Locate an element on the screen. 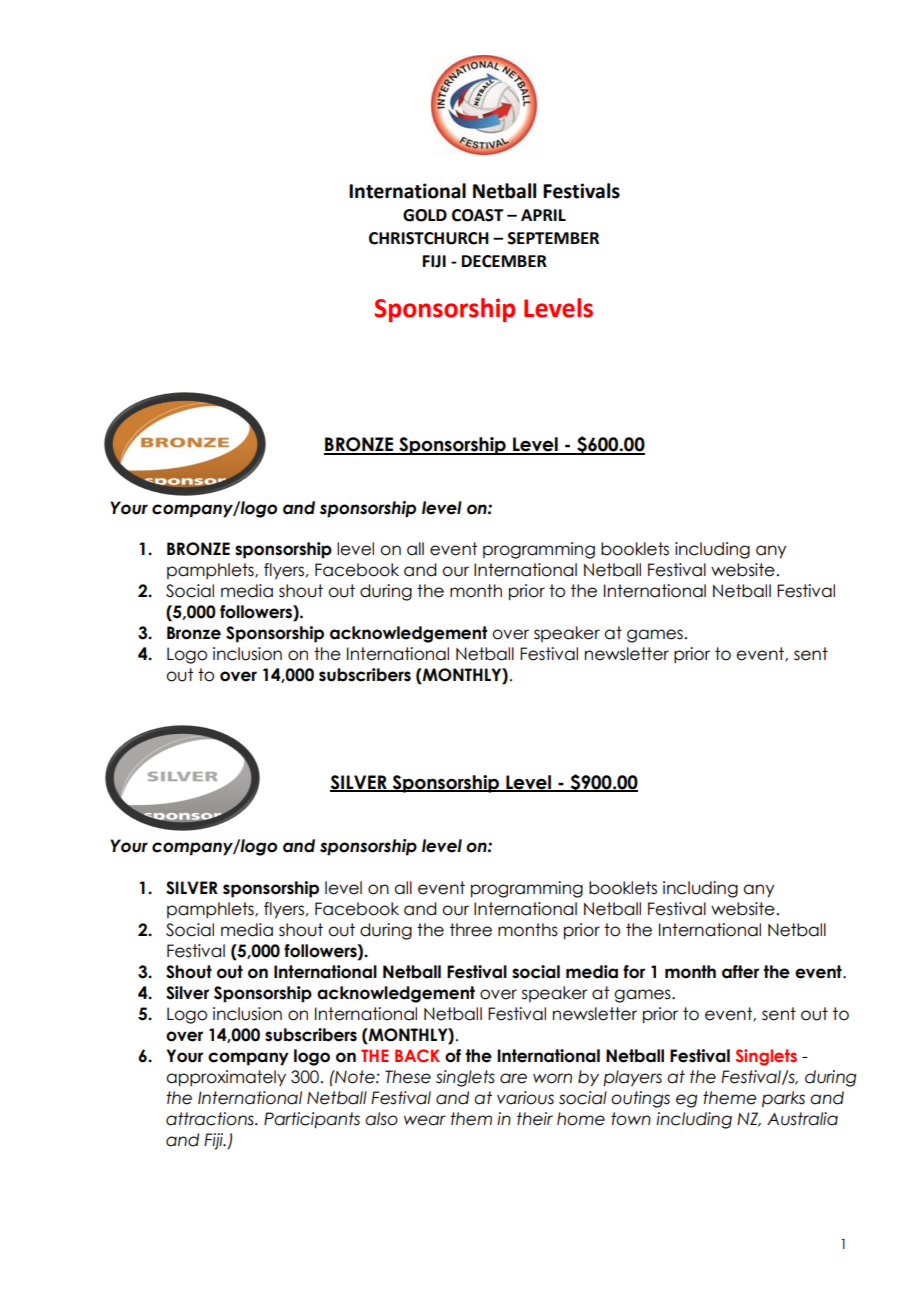 Image resolution: width=924 pixels, height=1307 pixels. SEPTEMBER is located at coordinates (553, 238).
